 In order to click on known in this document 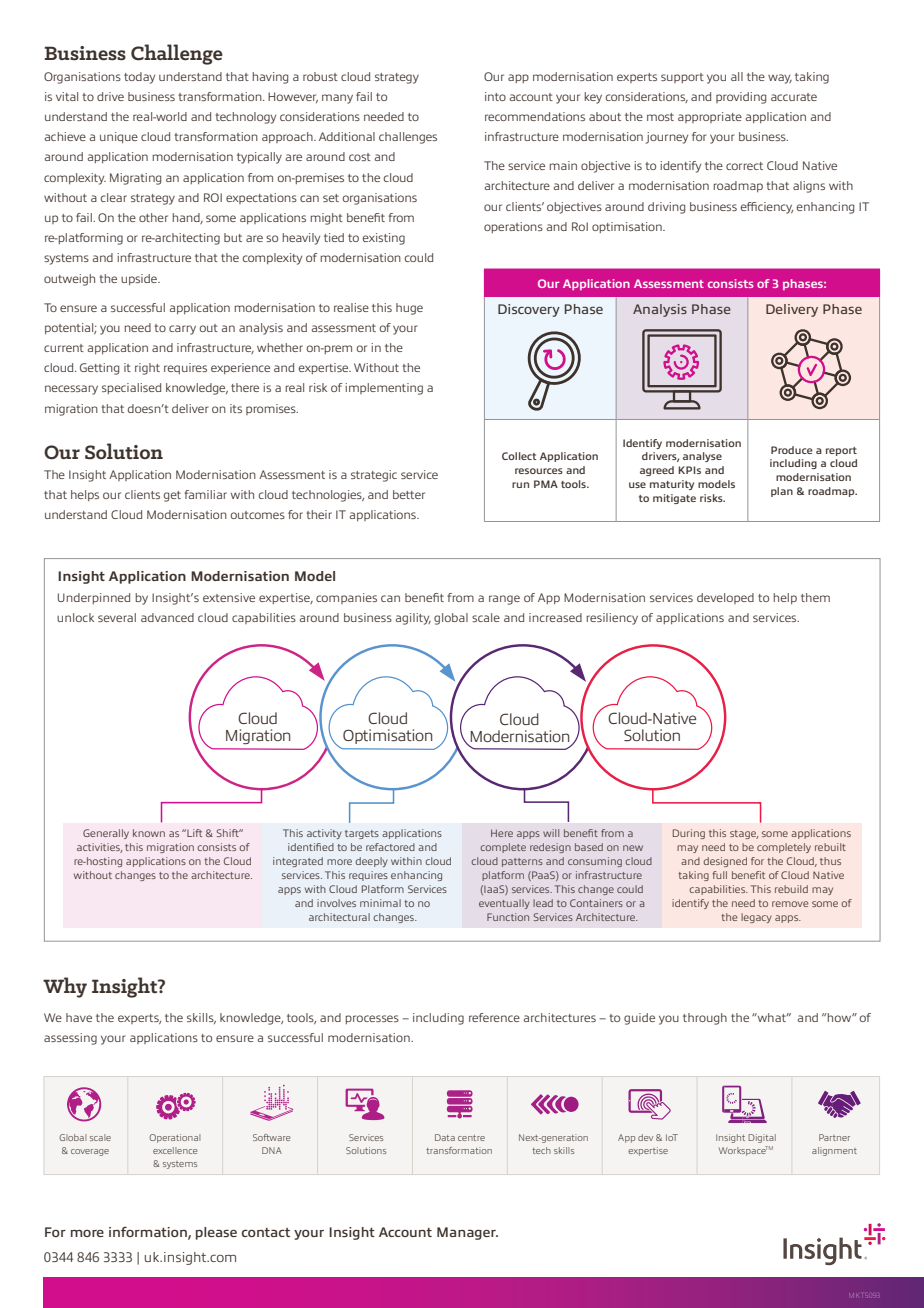, I will do `click(149, 833)`.
